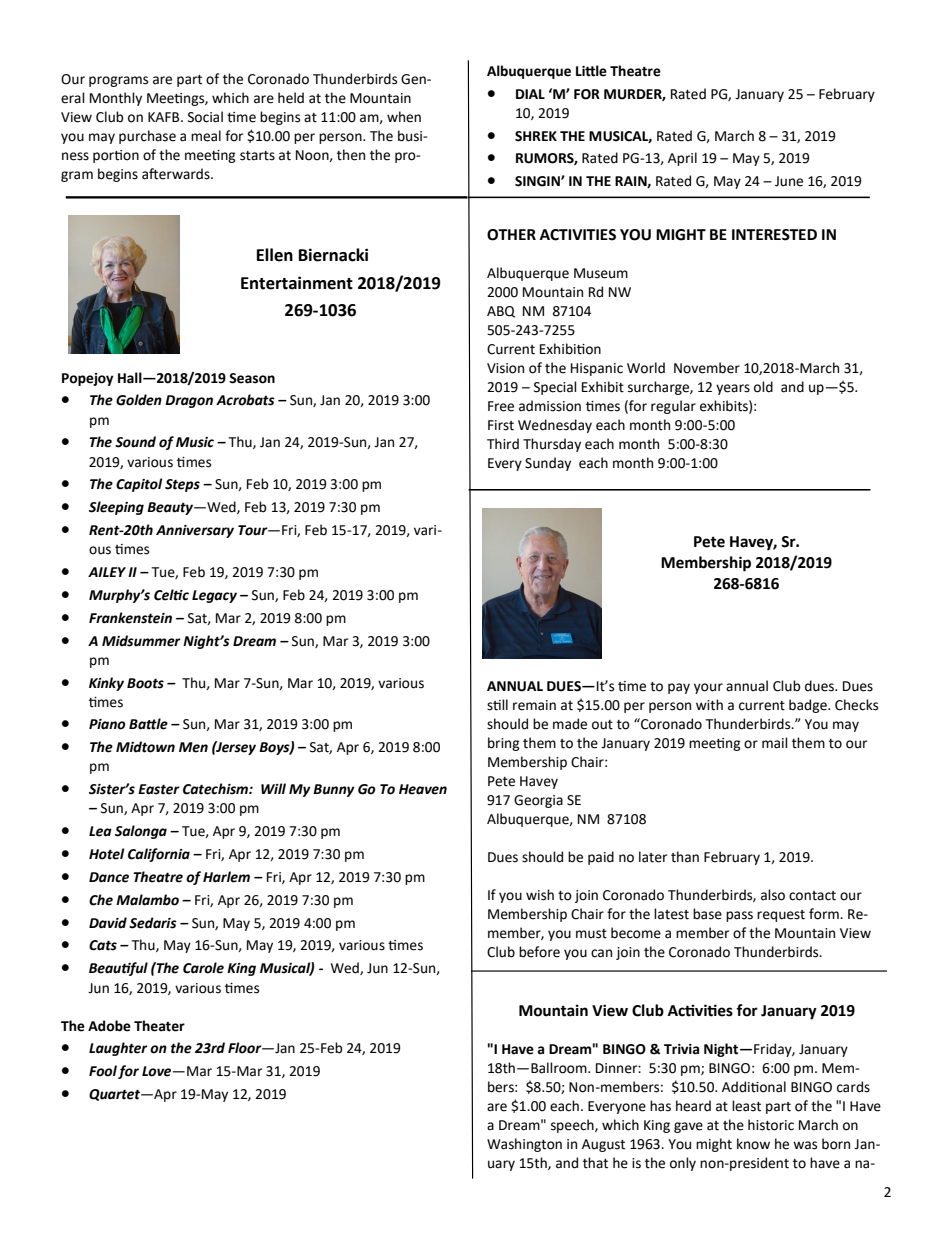 Image resolution: width=952 pixels, height=1233 pixels. Describe the element at coordinates (733, 389) in the screenshot. I see `years` at that location.
